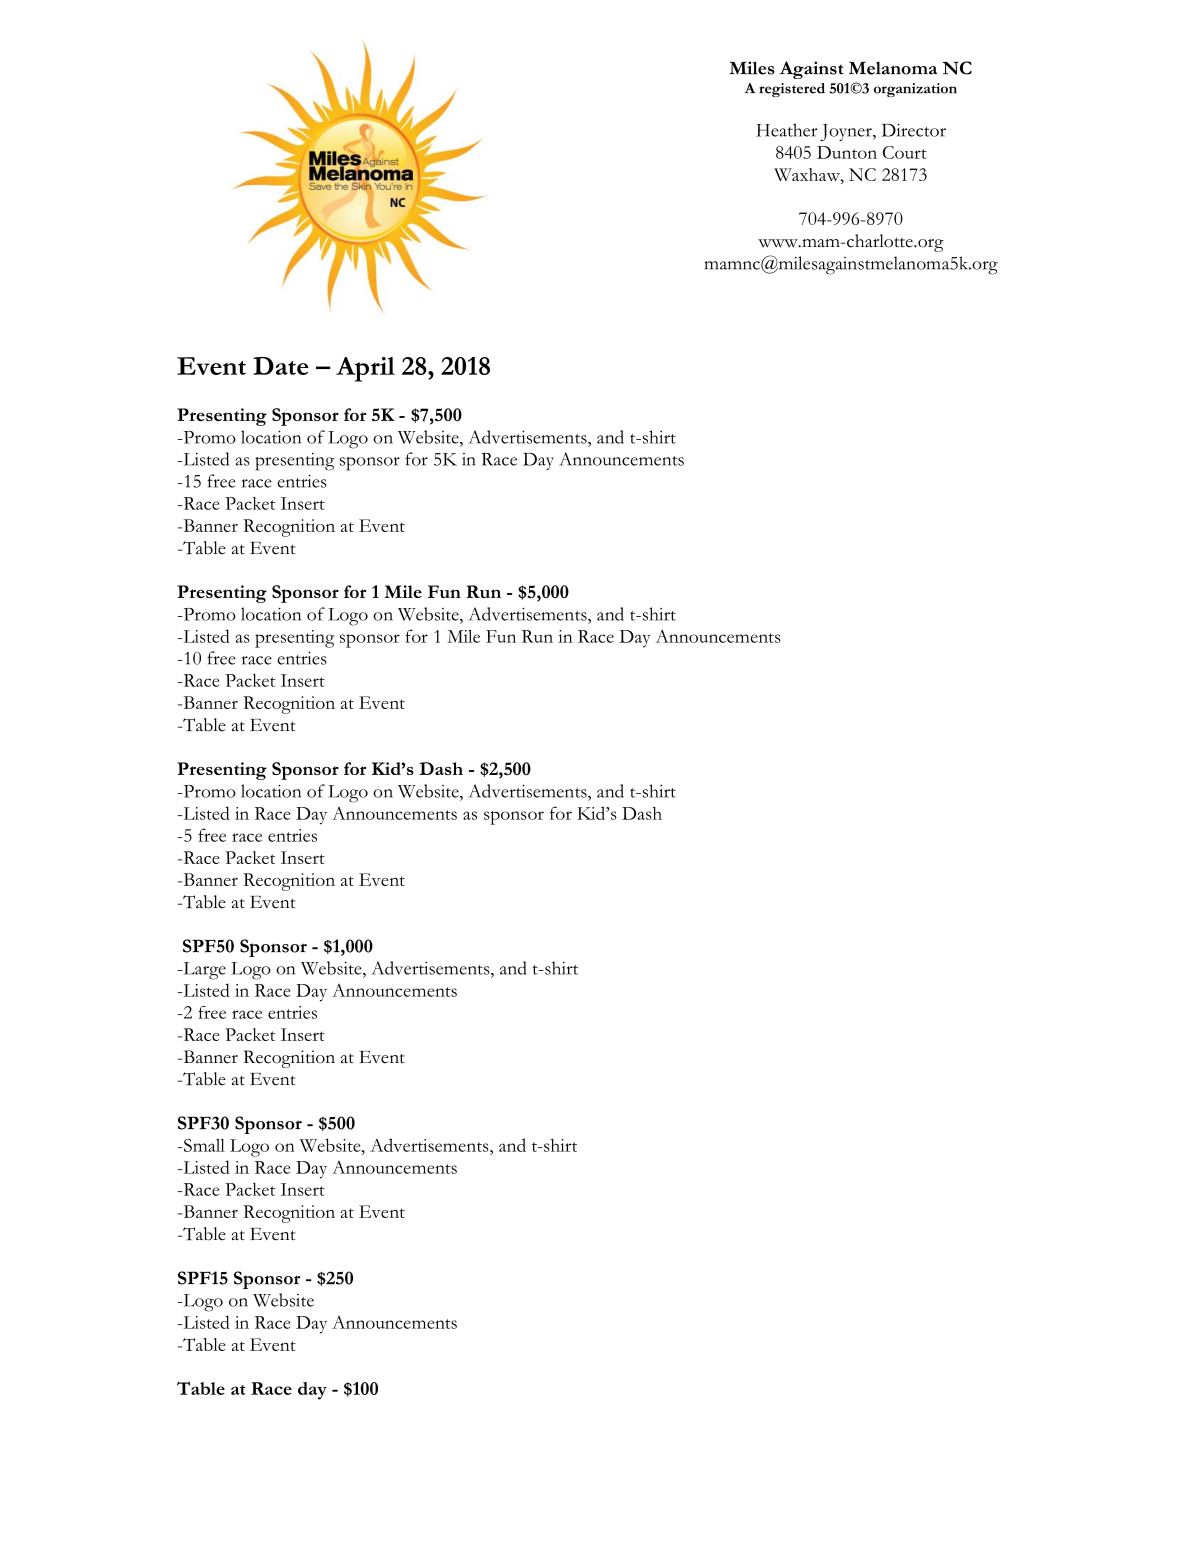 This screenshot has height=1558, width=1204. What do you see at coordinates (913, 130) in the screenshot?
I see `Director` at bounding box center [913, 130].
